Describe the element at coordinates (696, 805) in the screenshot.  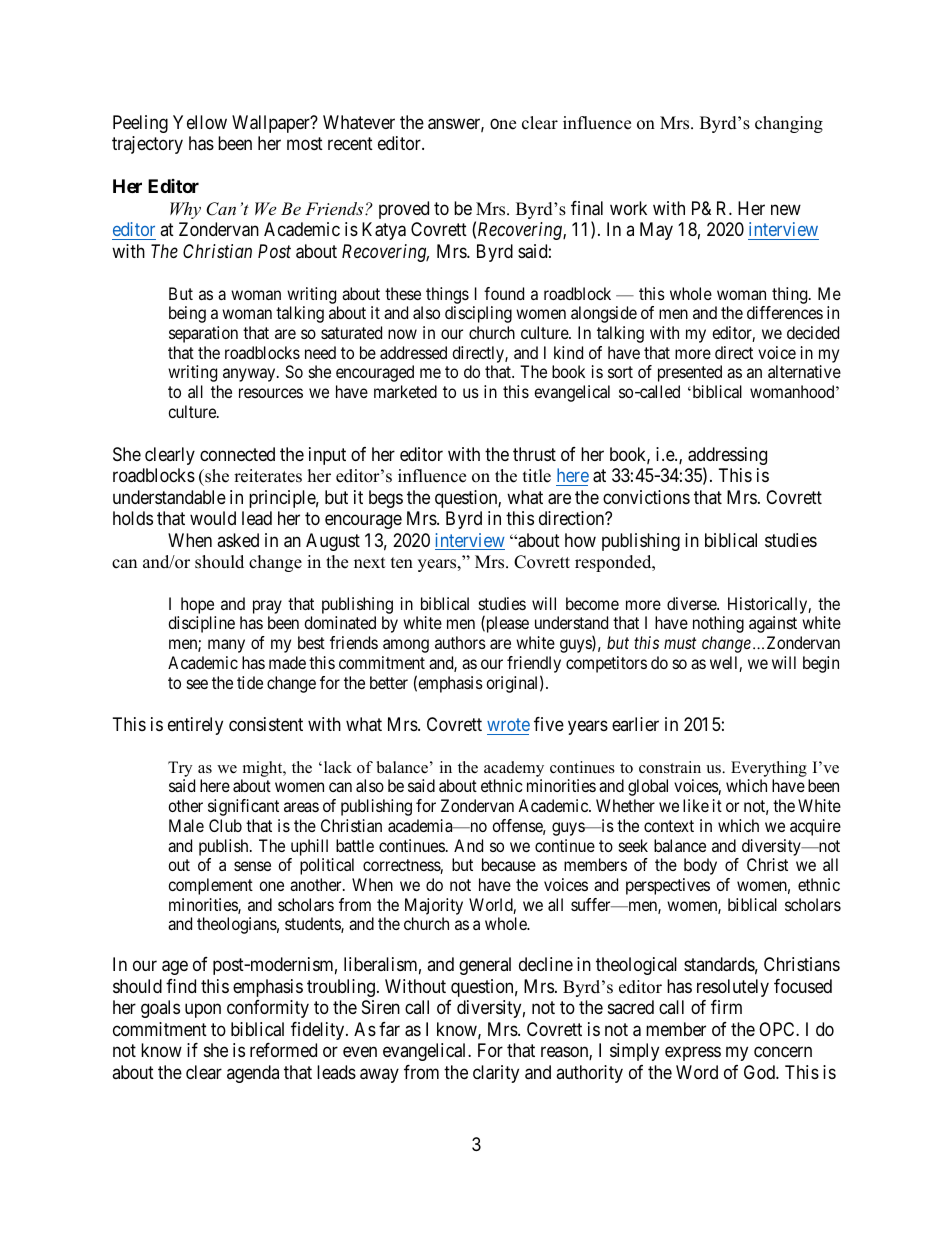
I see `like` at that location.
